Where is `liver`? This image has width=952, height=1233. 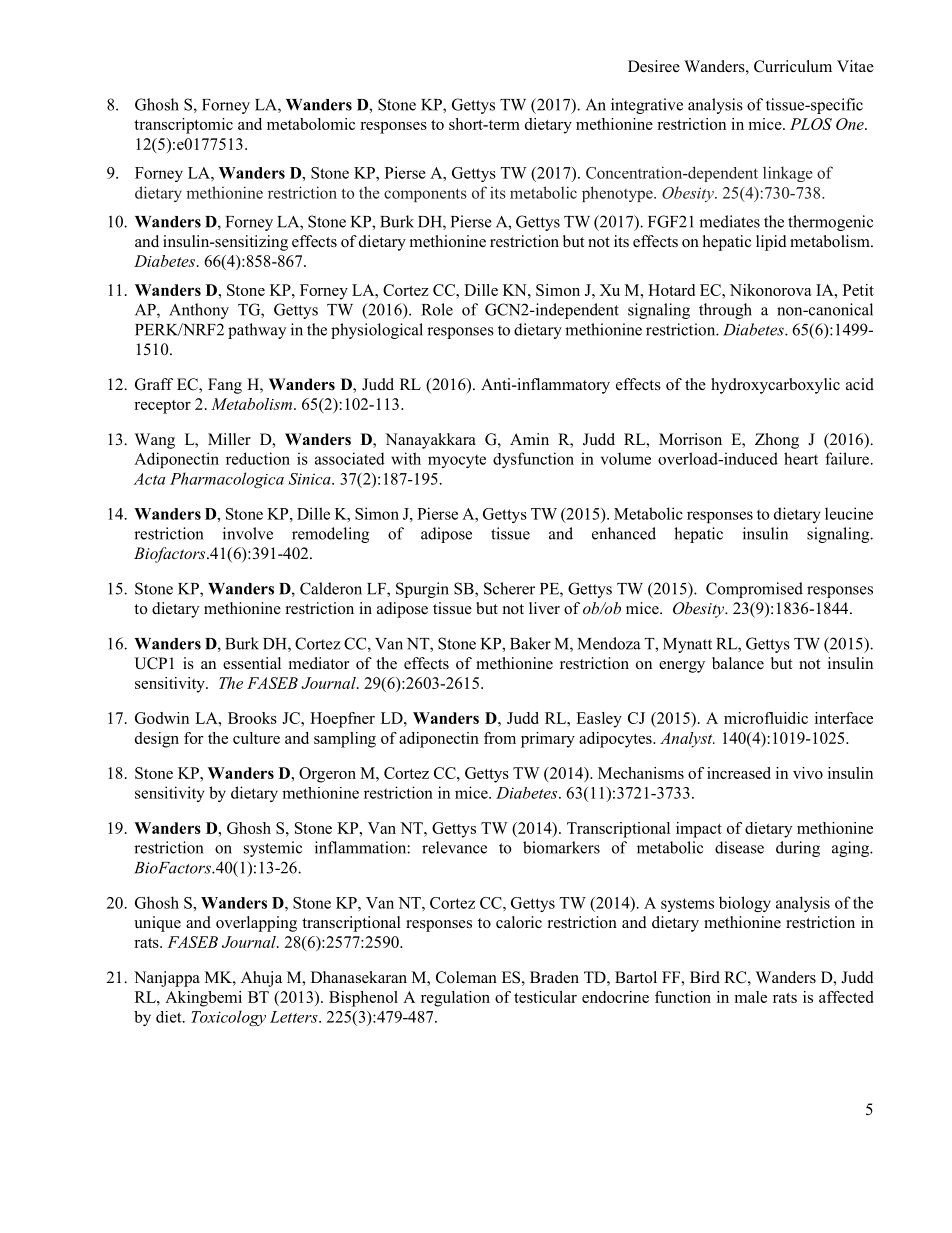
liver is located at coordinates (544, 608).
